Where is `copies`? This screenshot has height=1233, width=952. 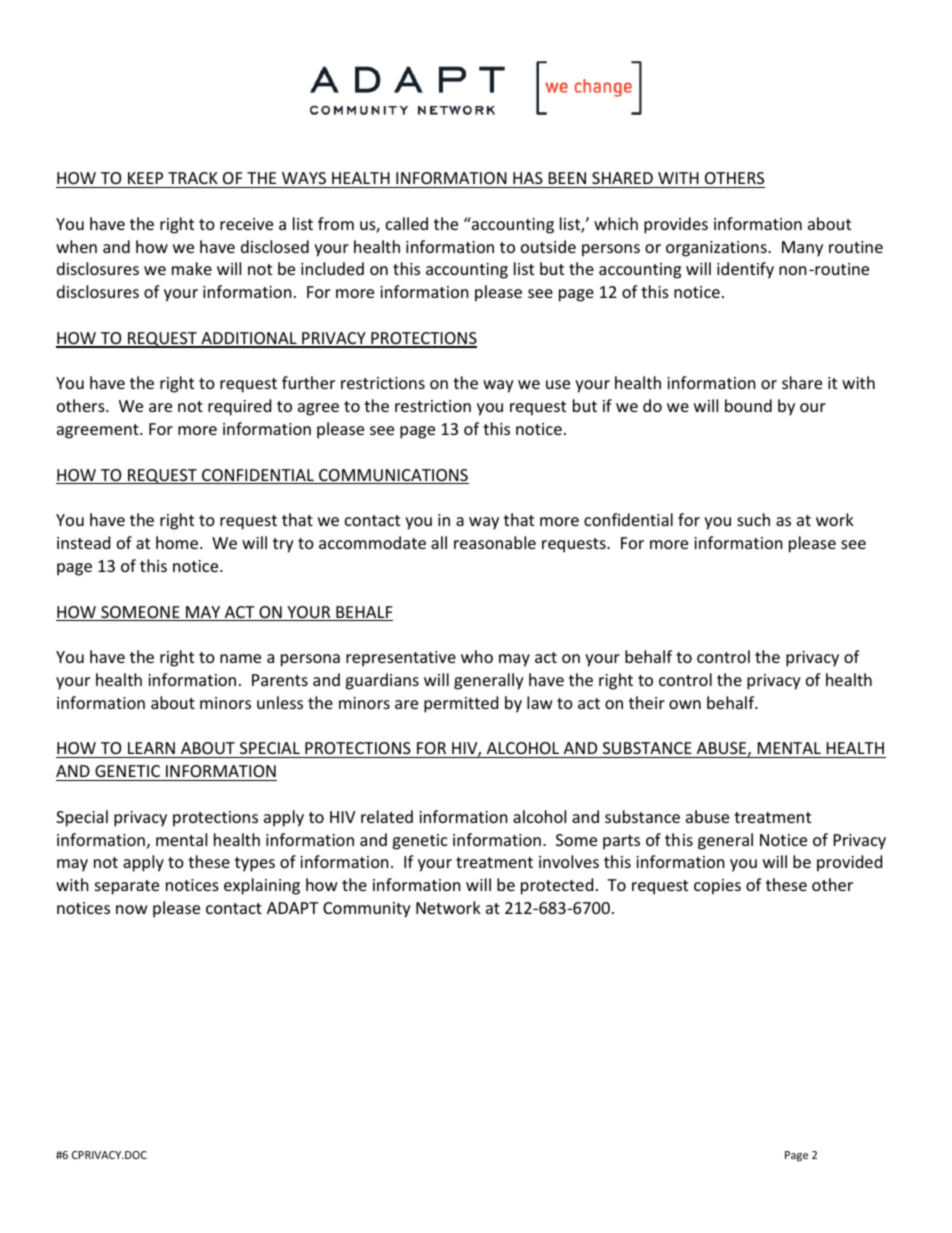
copies is located at coordinates (717, 887).
